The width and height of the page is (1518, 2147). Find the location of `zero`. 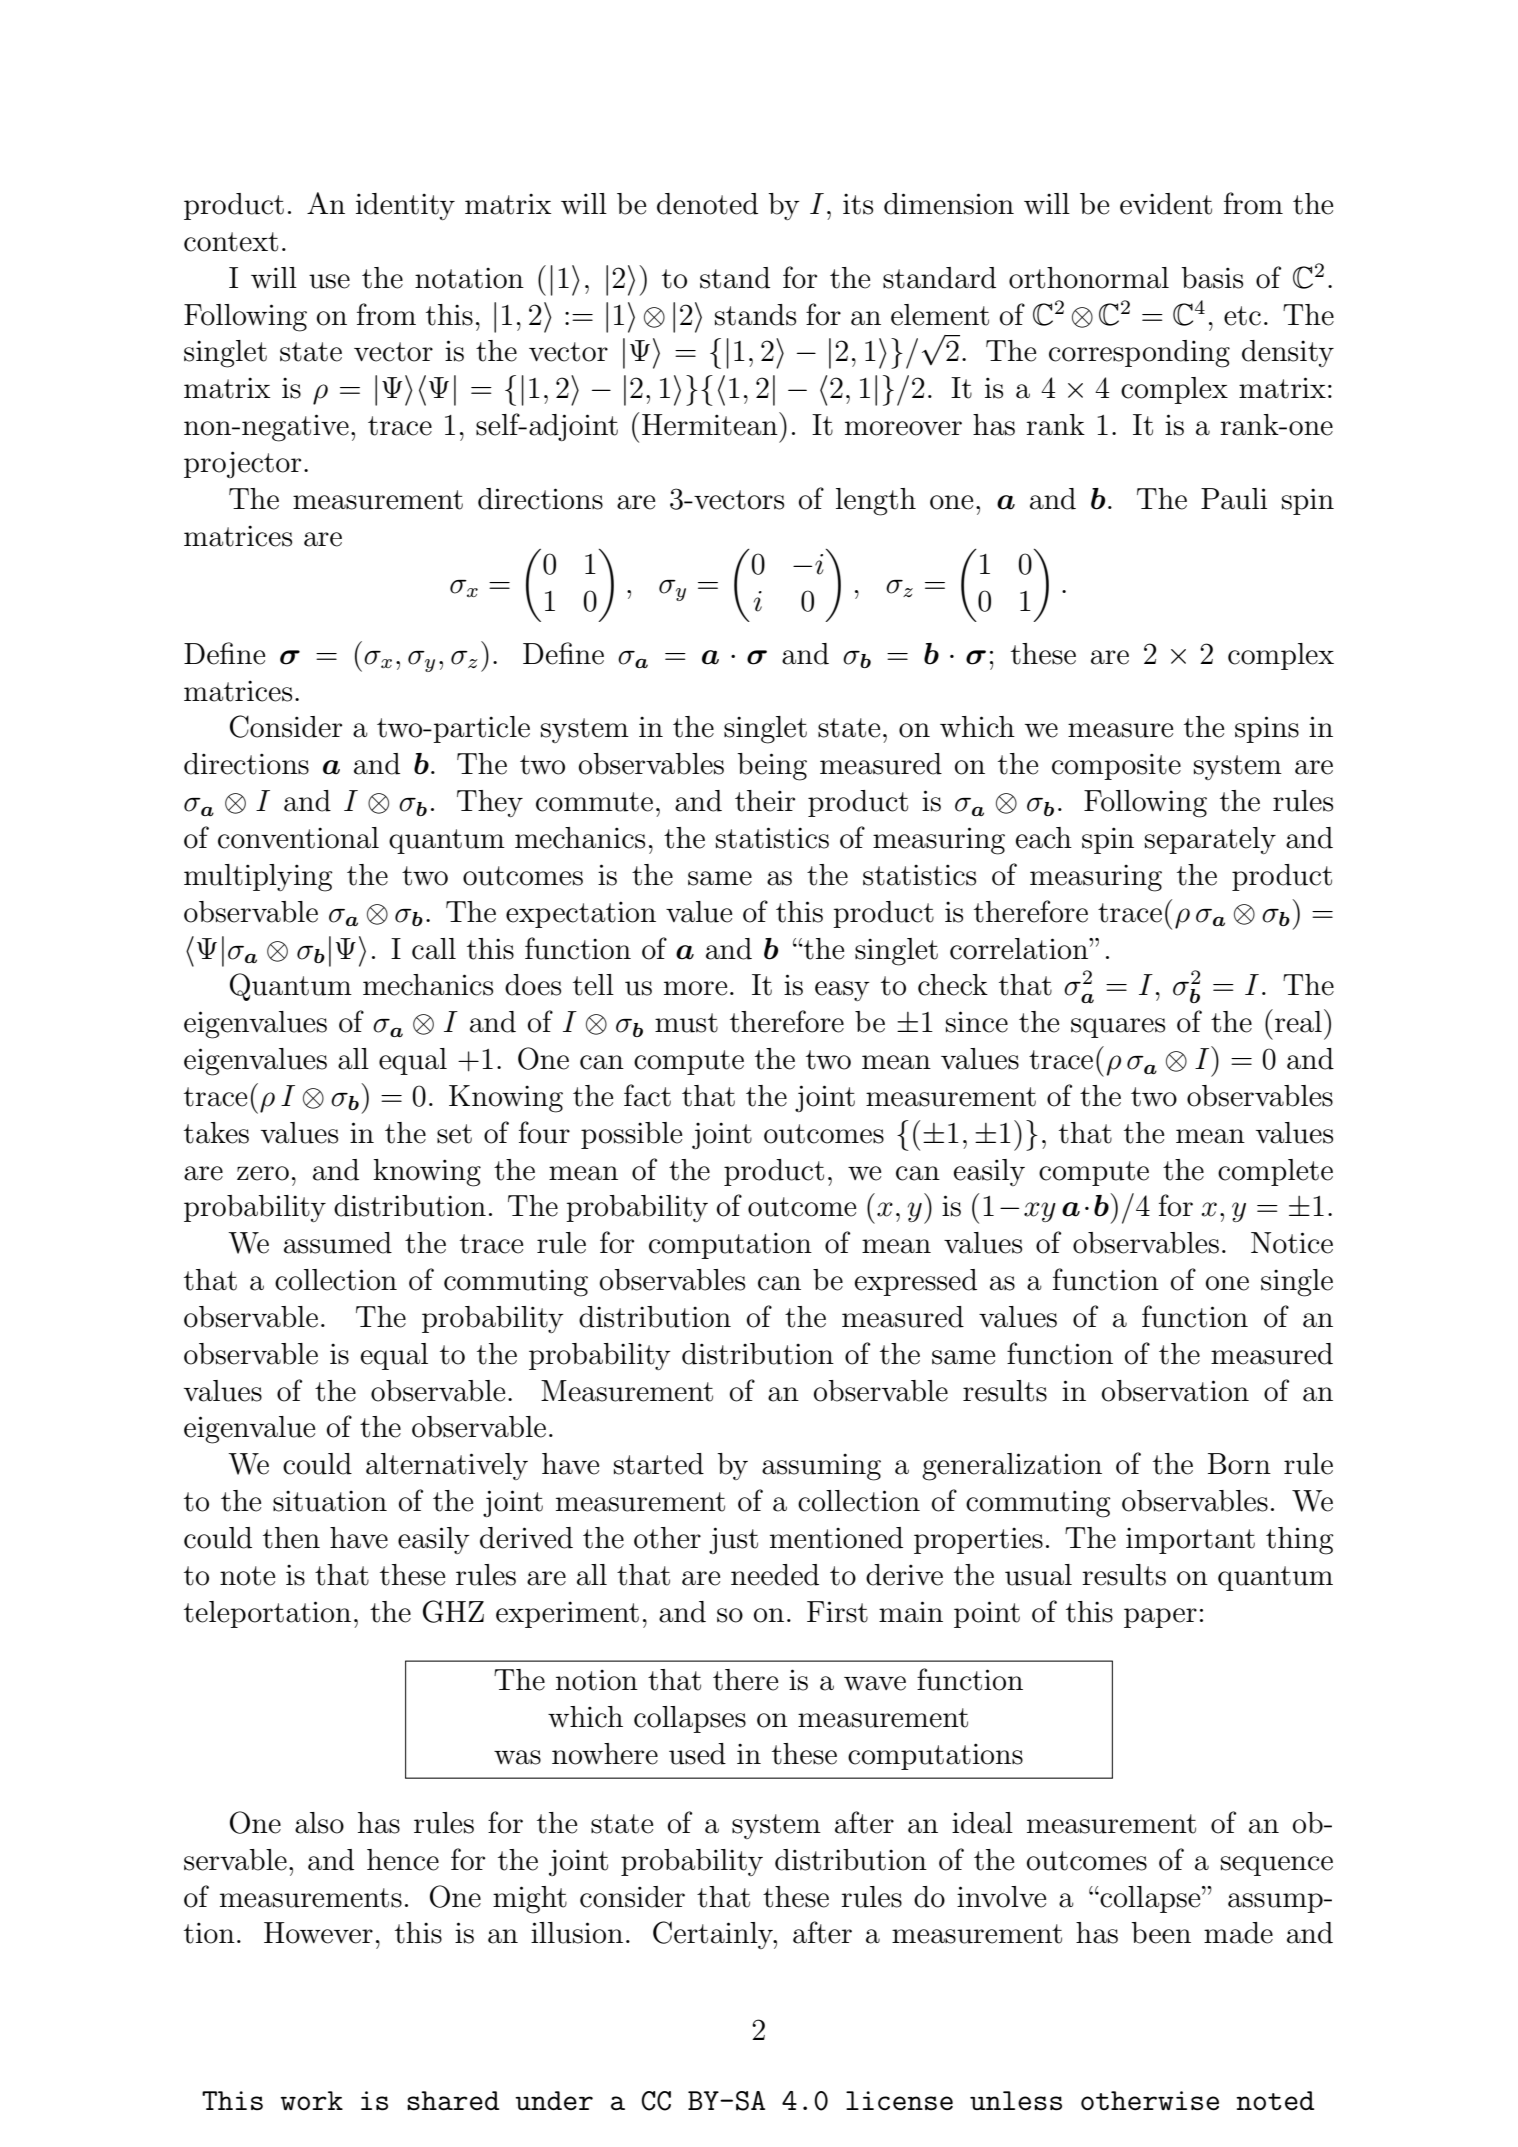

zero is located at coordinates (263, 1173).
